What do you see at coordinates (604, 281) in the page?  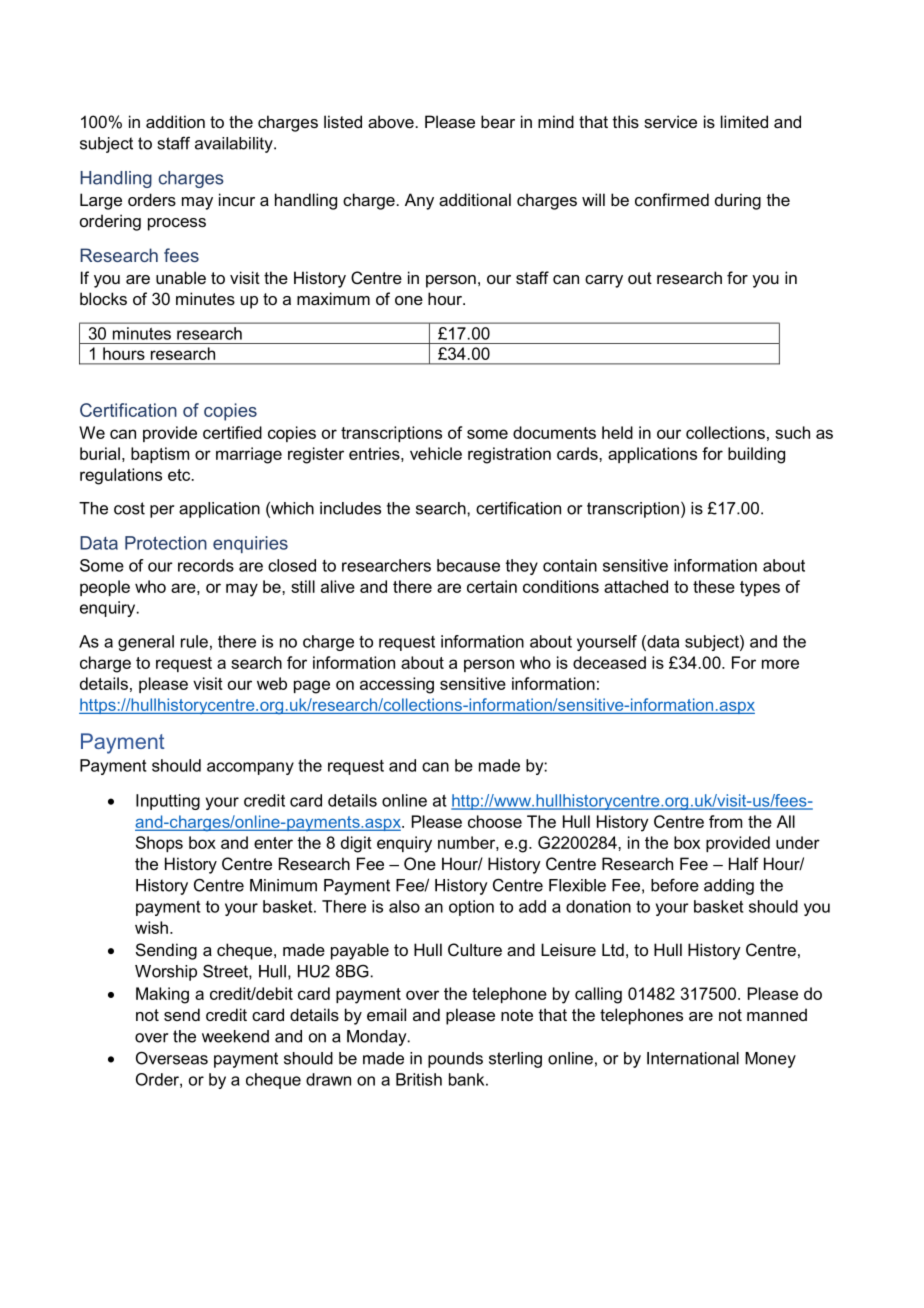 I see `carry` at bounding box center [604, 281].
